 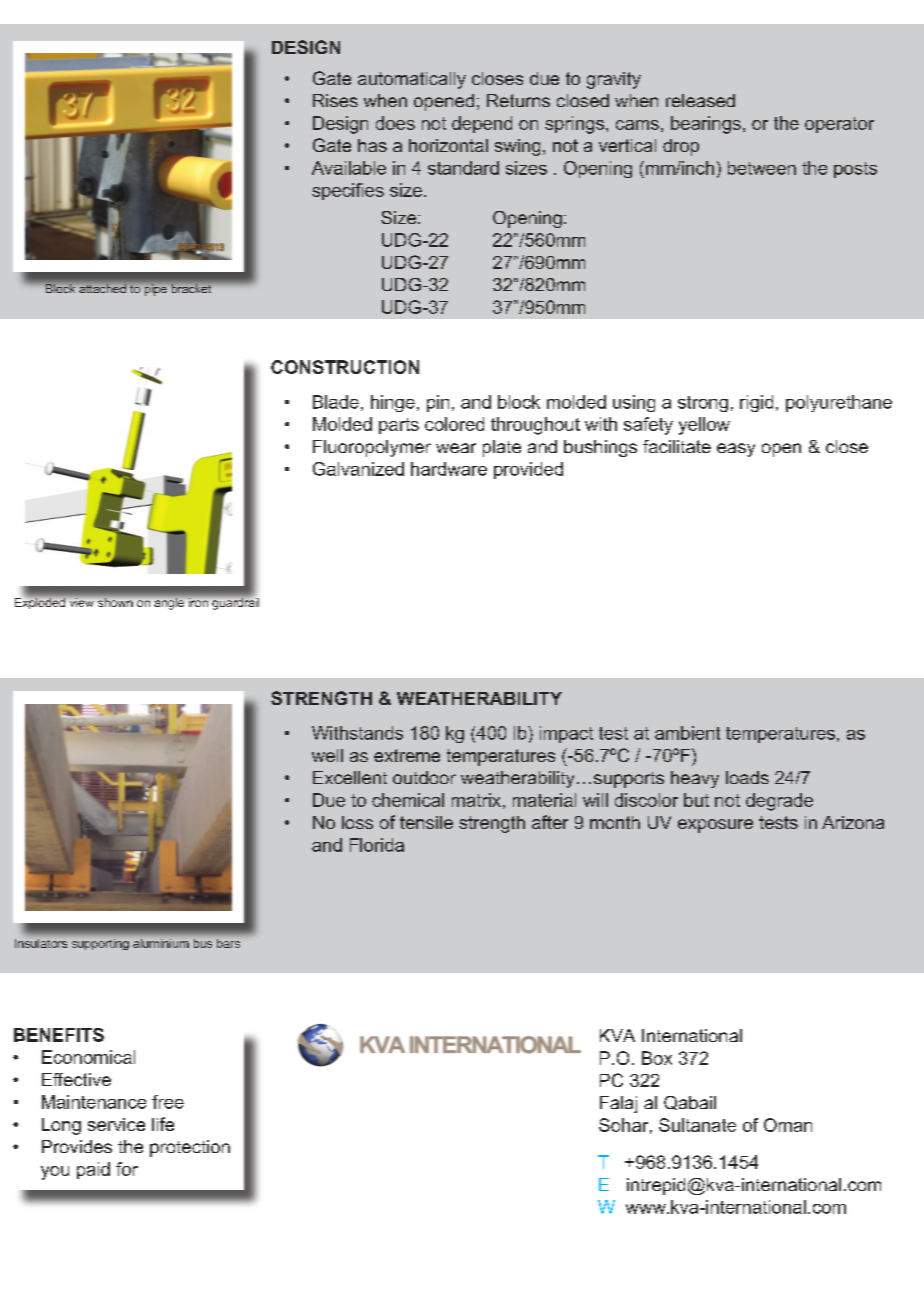 What do you see at coordinates (116, 1124) in the screenshot?
I see `service` at bounding box center [116, 1124].
